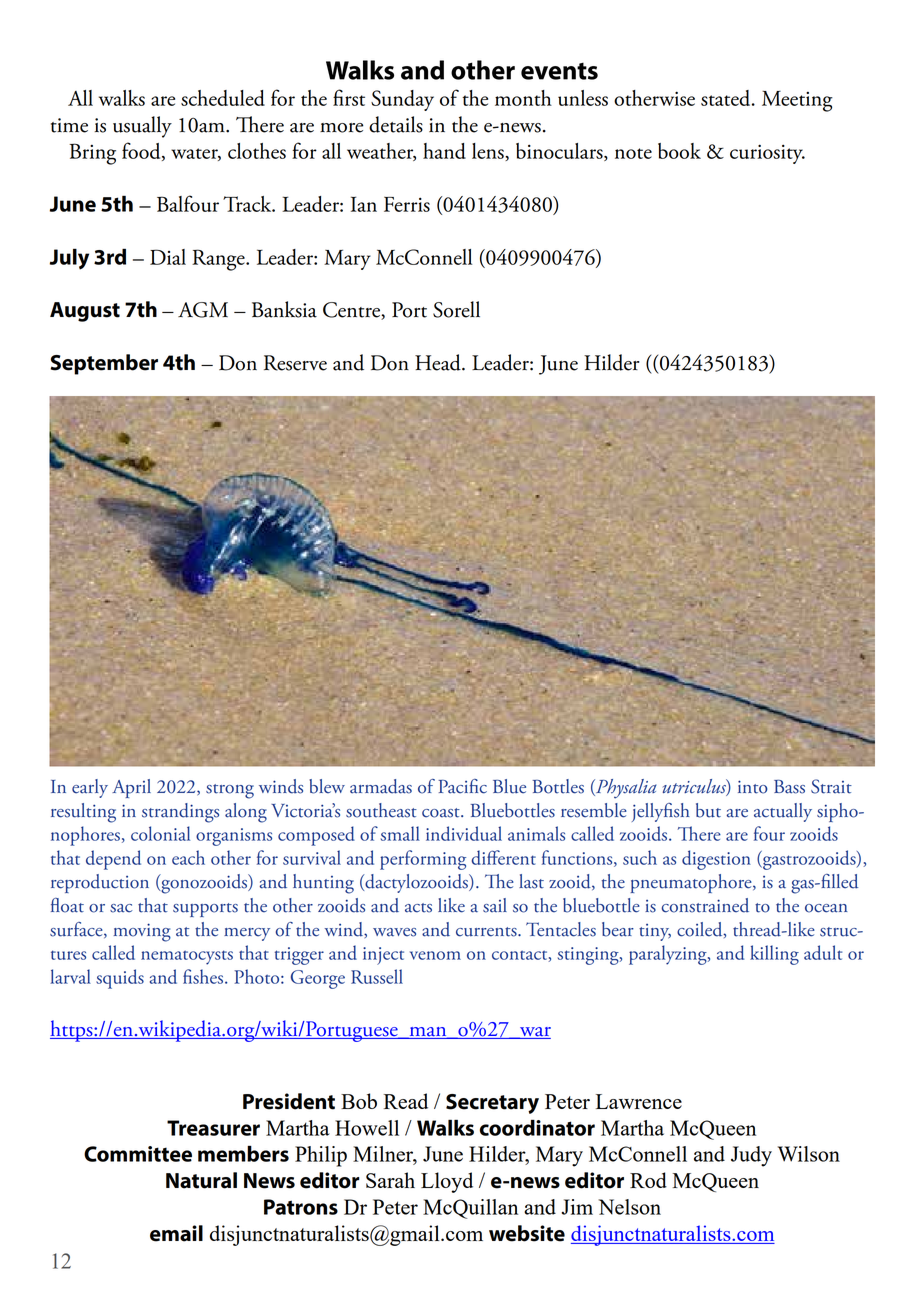 Image resolution: width=924 pixels, height=1311 pixels. What do you see at coordinates (767, 154) in the document?
I see `curiosity` at bounding box center [767, 154].
